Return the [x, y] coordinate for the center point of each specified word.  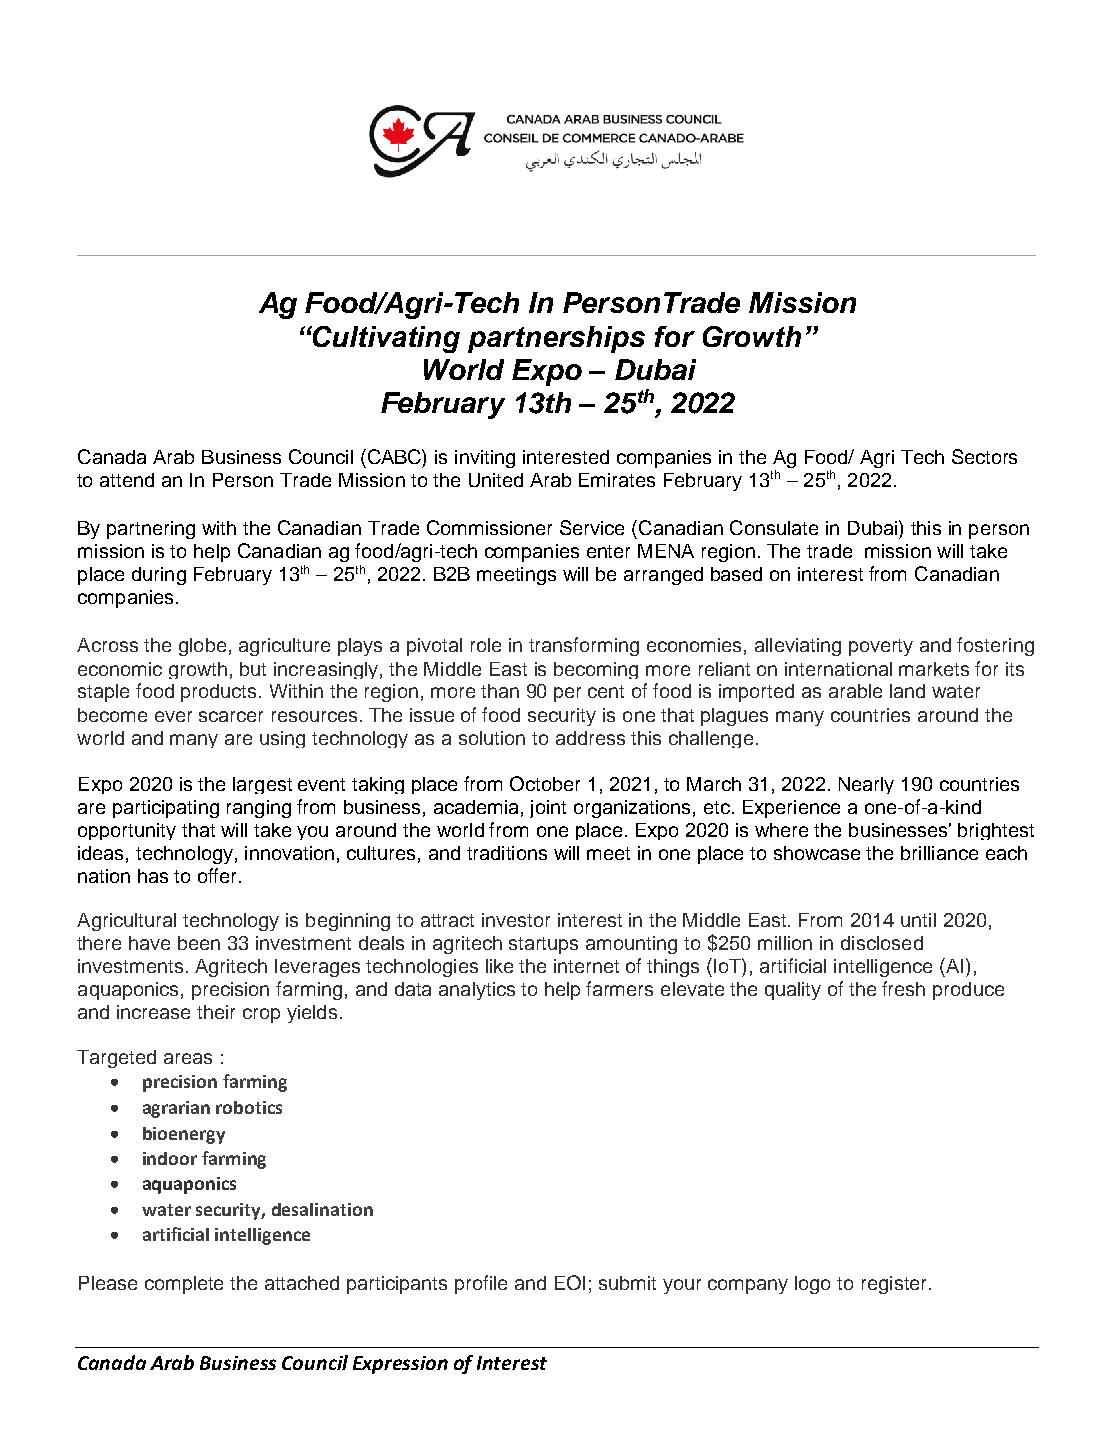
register [894, 1285]
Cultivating [385, 339]
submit [627, 1283]
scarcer [231, 716]
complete [184, 1285]
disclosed [882, 943]
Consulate [774, 527]
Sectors [984, 456]
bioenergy [184, 1135]
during [159, 576]
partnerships [556, 339]
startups [543, 945]
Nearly [866, 785]
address [590, 738]
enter [608, 551]
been [199, 943]
